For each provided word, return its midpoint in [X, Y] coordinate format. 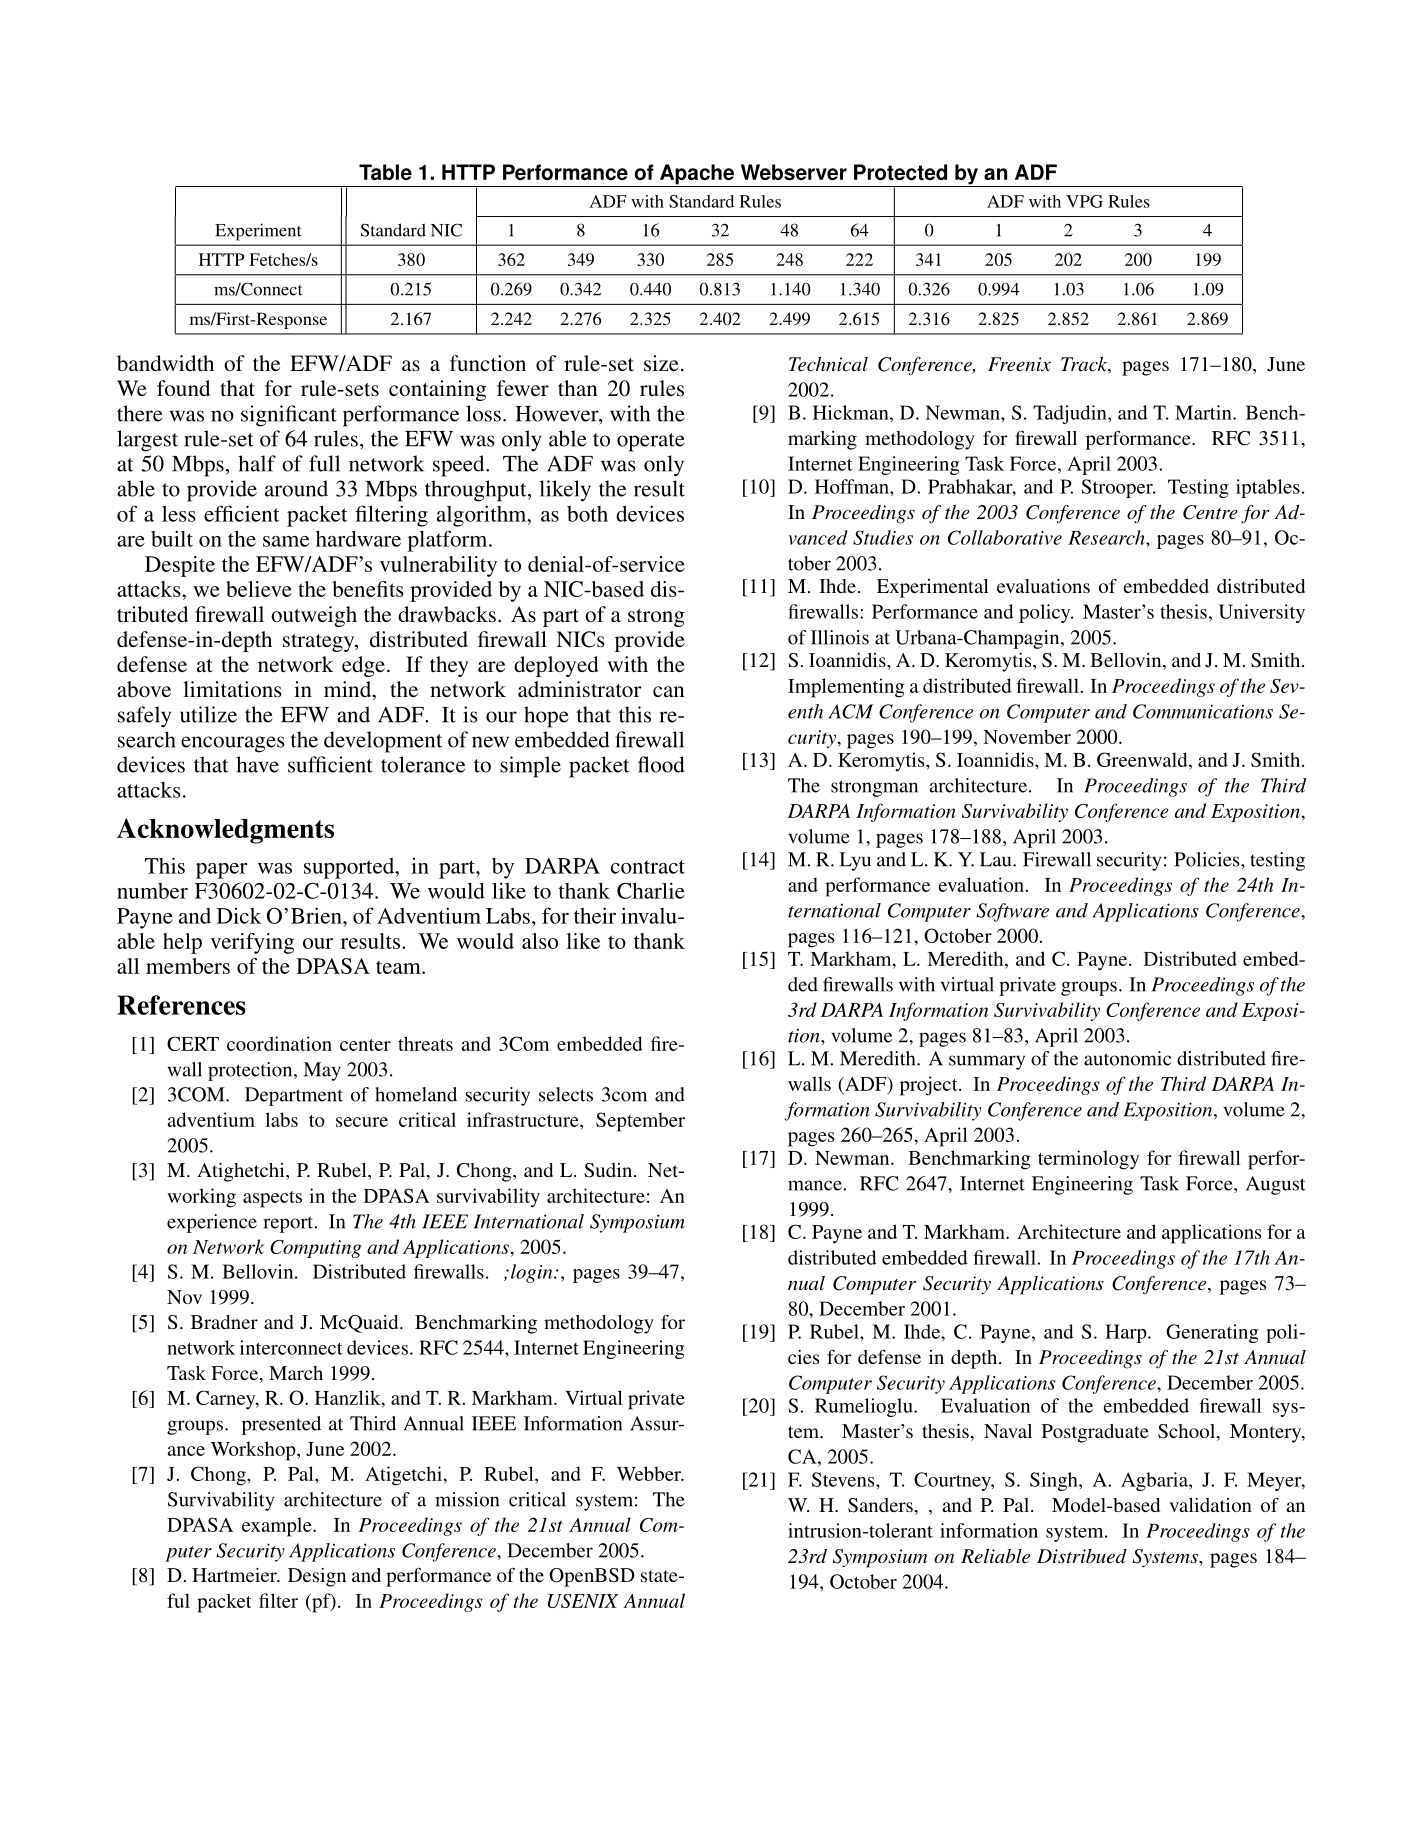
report [289, 1224]
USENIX [583, 1601]
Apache [697, 175]
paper [221, 871]
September [640, 1122]
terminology [1088, 1160]
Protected [900, 172]
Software [1012, 912]
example [278, 1527]
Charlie [651, 890]
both [587, 514]
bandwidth [165, 363]
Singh [1055, 1481]
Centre [1210, 512]
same [286, 541]
